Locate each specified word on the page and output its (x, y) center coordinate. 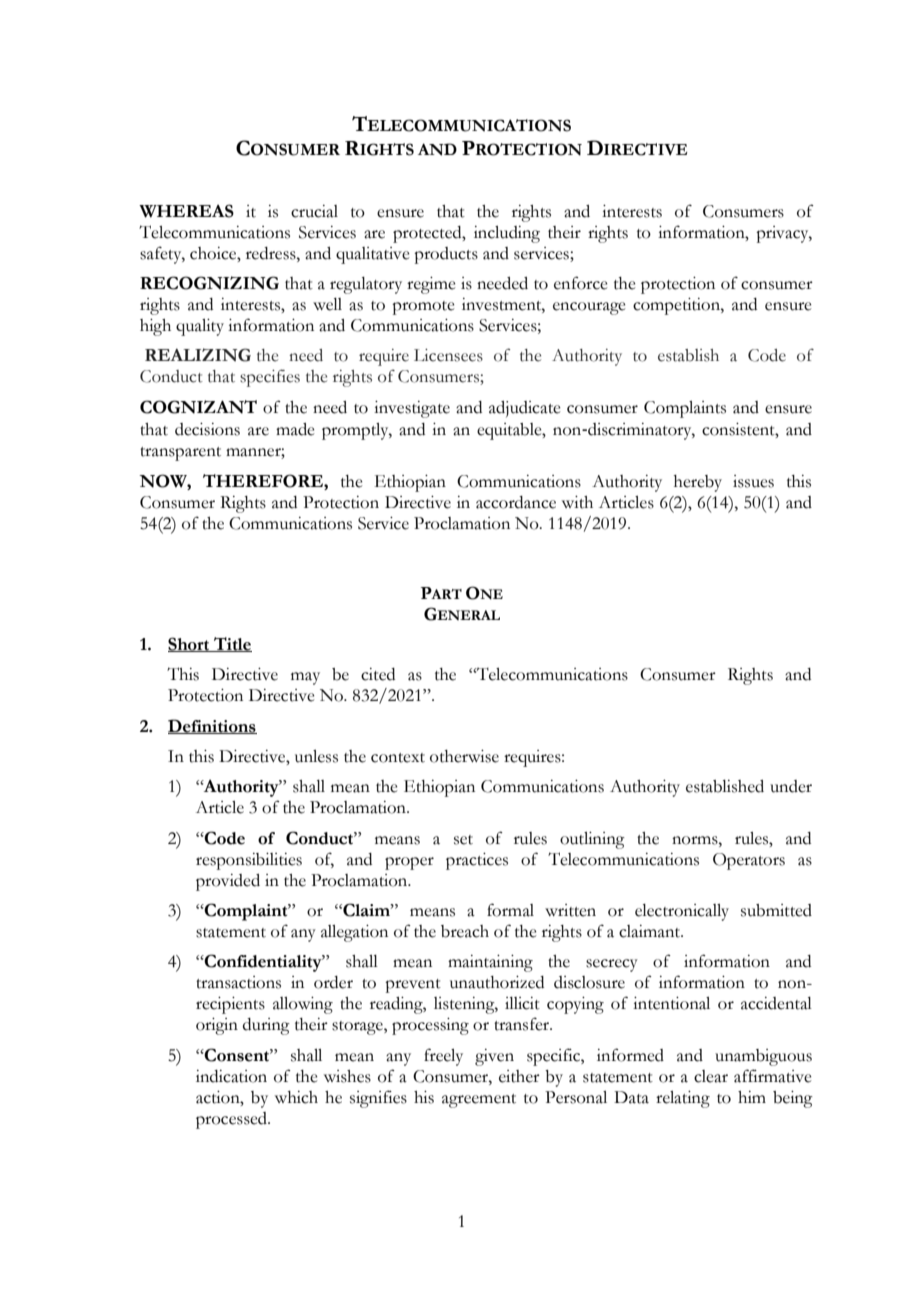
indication (231, 1076)
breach (465, 931)
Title (232, 644)
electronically (682, 912)
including (507, 234)
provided (228, 882)
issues (753, 481)
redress (272, 253)
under (791, 786)
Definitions (212, 726)
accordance (516, 502)
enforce (581, 283)
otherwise (464, 756)
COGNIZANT (198, 407)
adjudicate (525, 409)
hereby (698, 483)
